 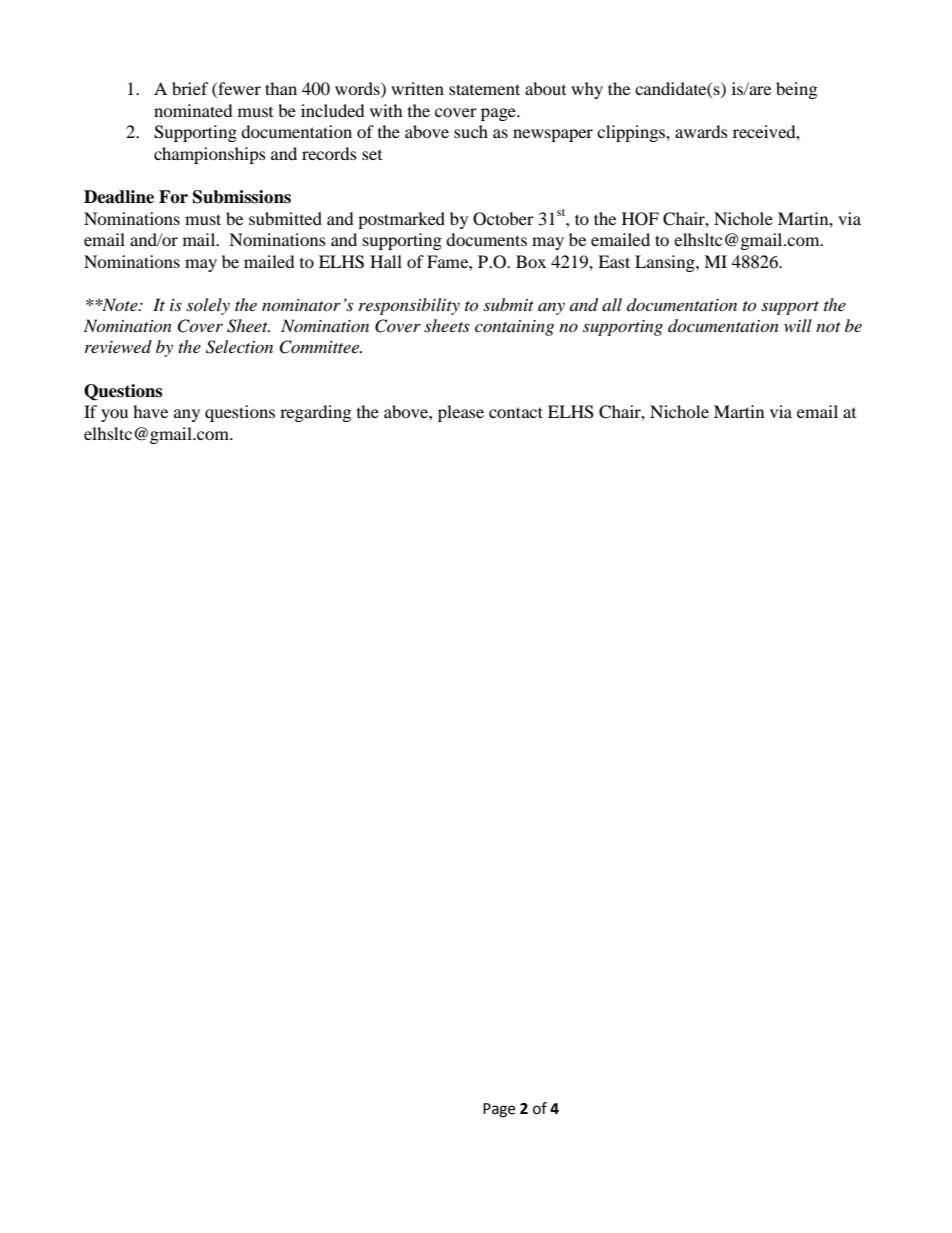 I want to click on contact, so click(x=516, y=412).
